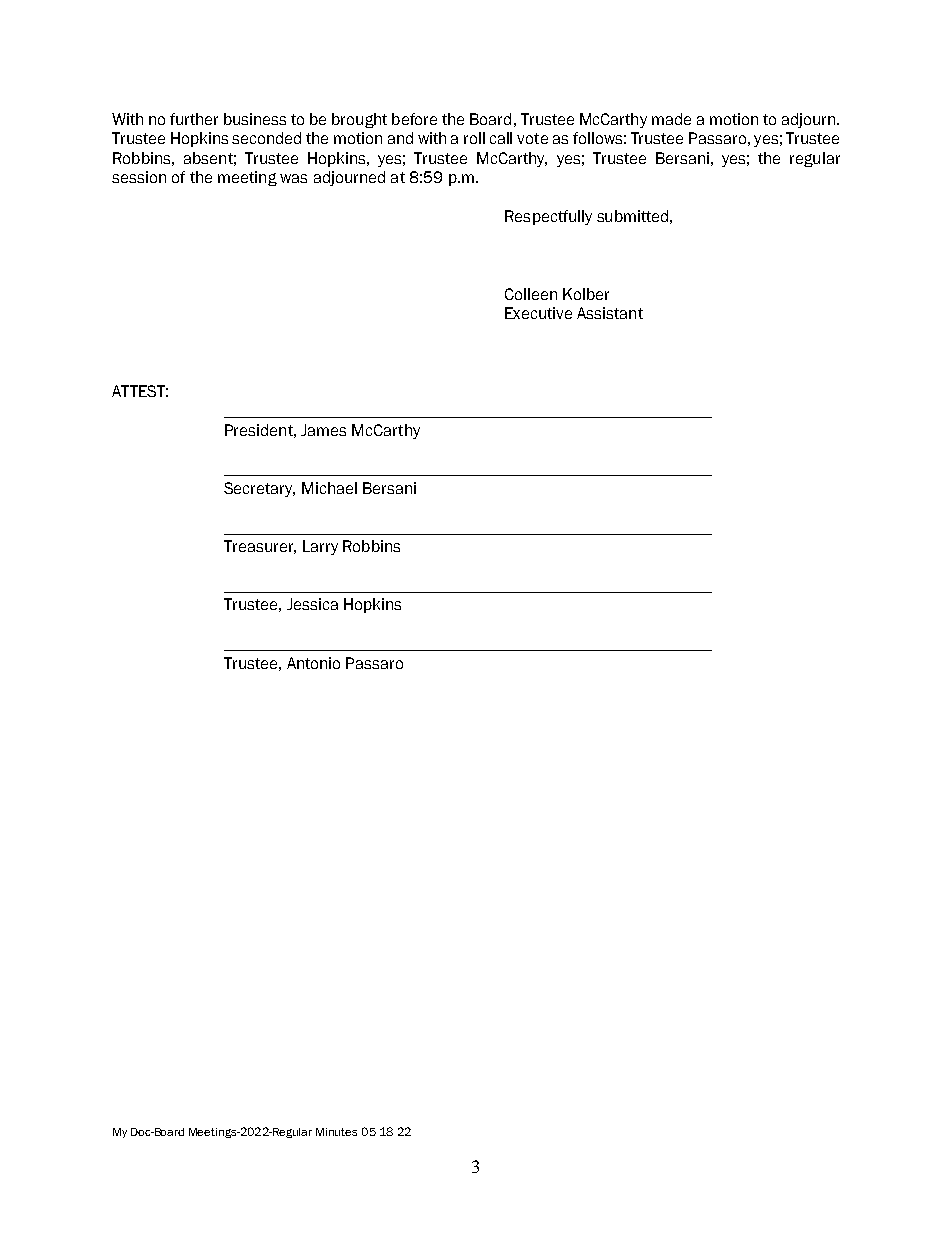 The image size is (952, 1233). What do you see at coordinates (671, 119) in the page?
I see `made` at bounding box center [671, 119].
